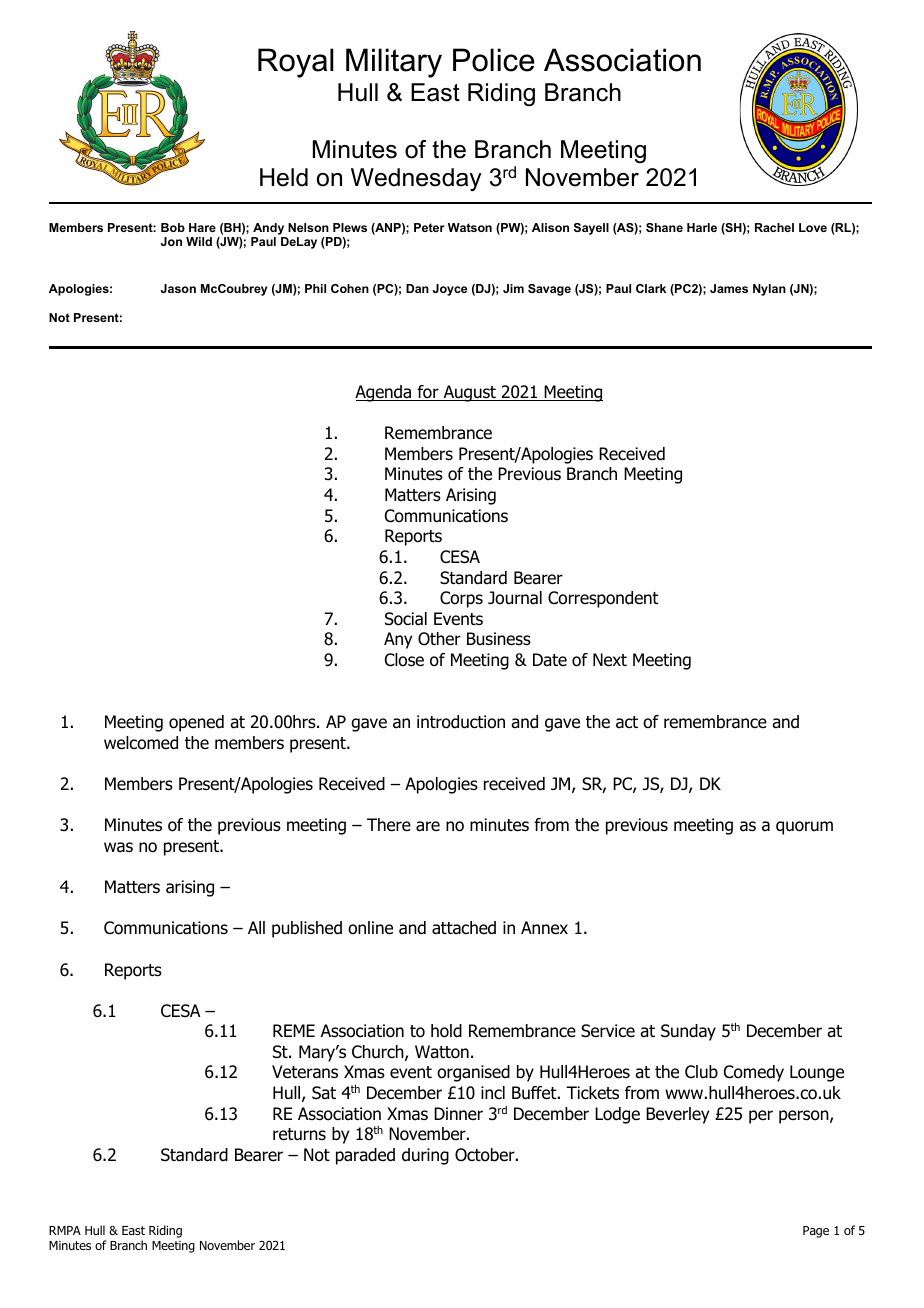 This screenshot has width=924, height=1308. Describe the element at coordinates (299, 1134) in the screenshot. I see `returns` at that location.
